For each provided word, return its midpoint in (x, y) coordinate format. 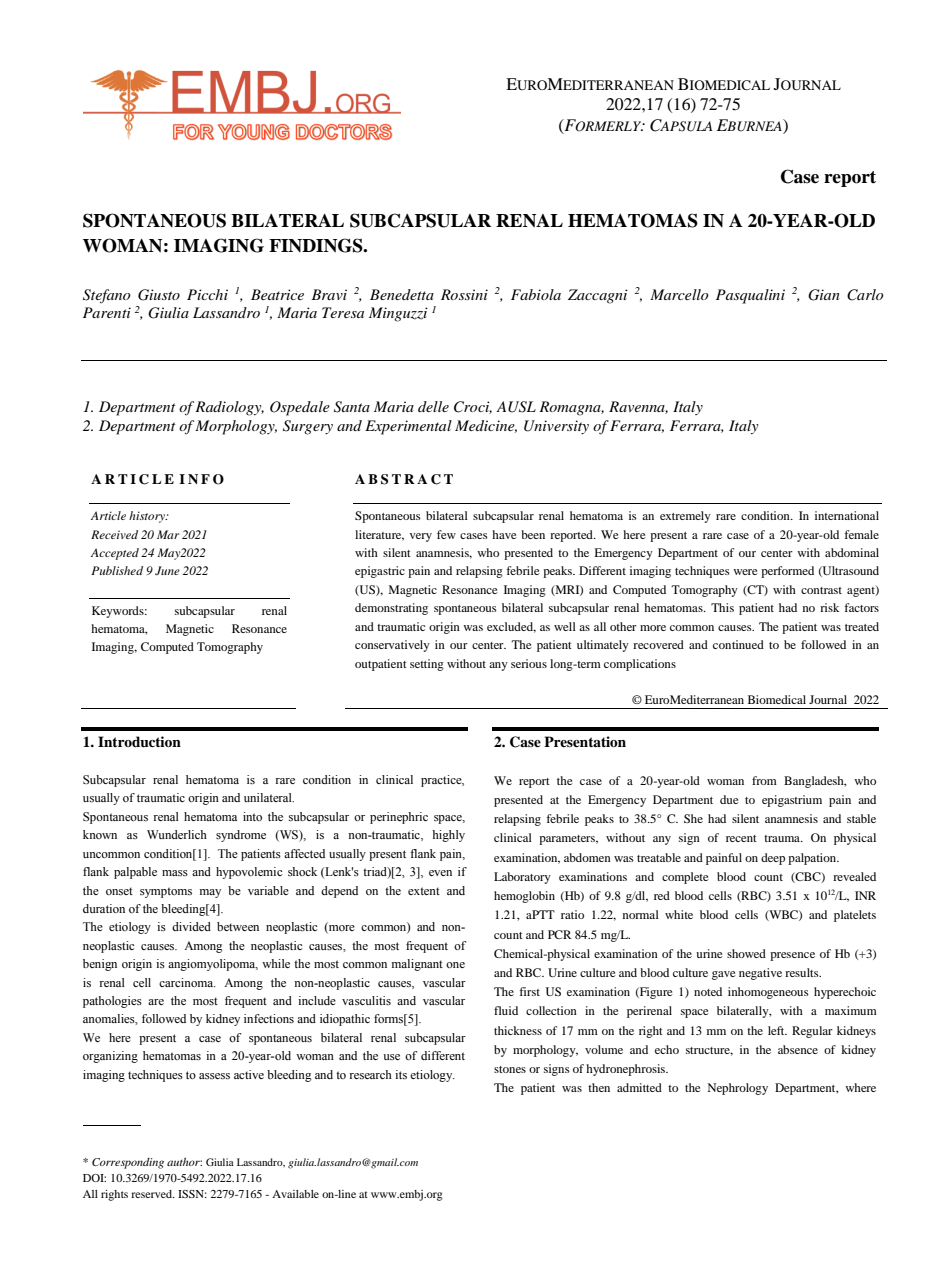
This (722, 607)
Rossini (464, 294)
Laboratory (522, 878)
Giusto (159, 295)
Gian (824, 295)
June (167, 570)
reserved (153, 1194)
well (565, 626)
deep (773, 859)
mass (175, 873)
